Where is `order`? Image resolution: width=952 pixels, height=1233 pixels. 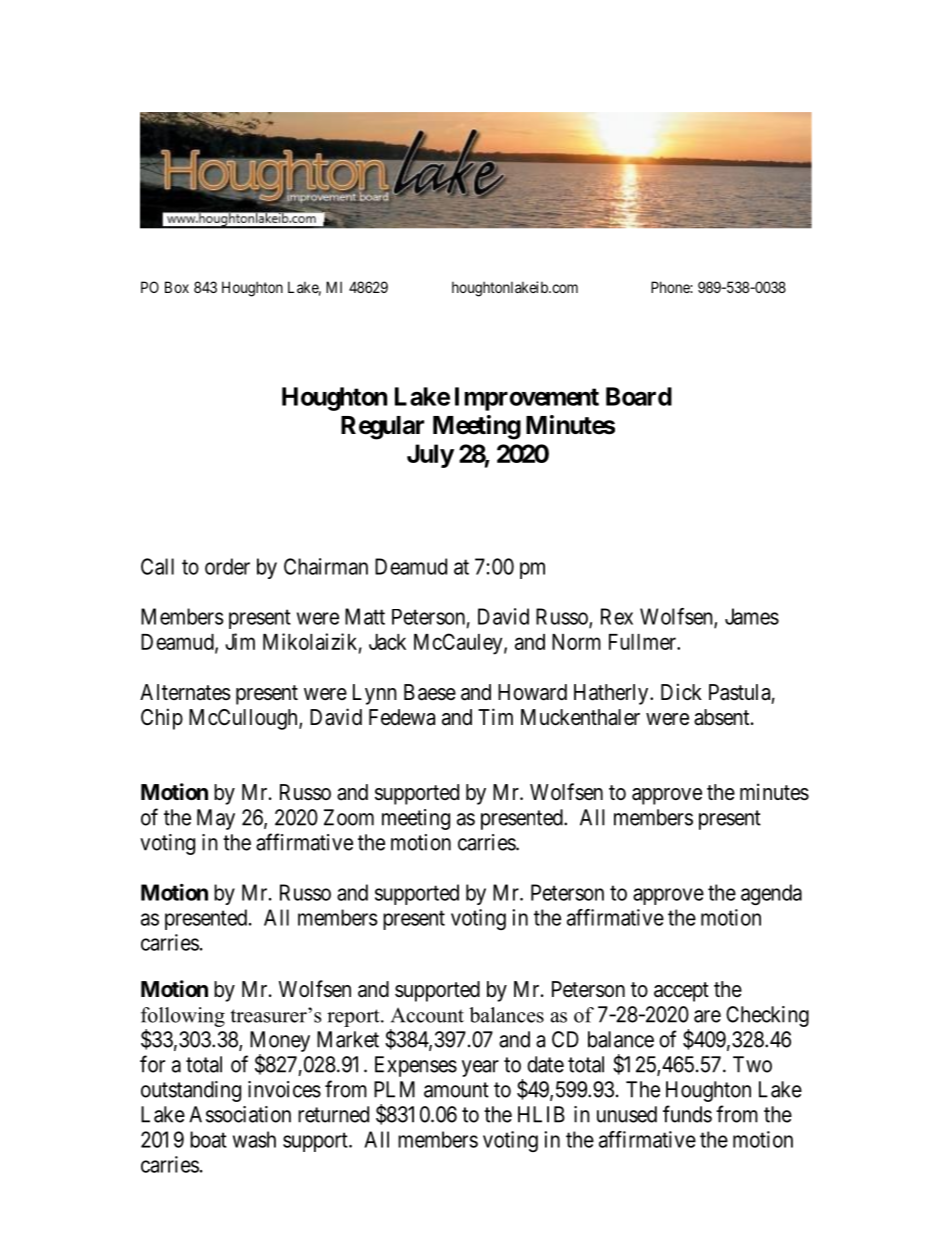 order is located at coordinates (227, 566).
